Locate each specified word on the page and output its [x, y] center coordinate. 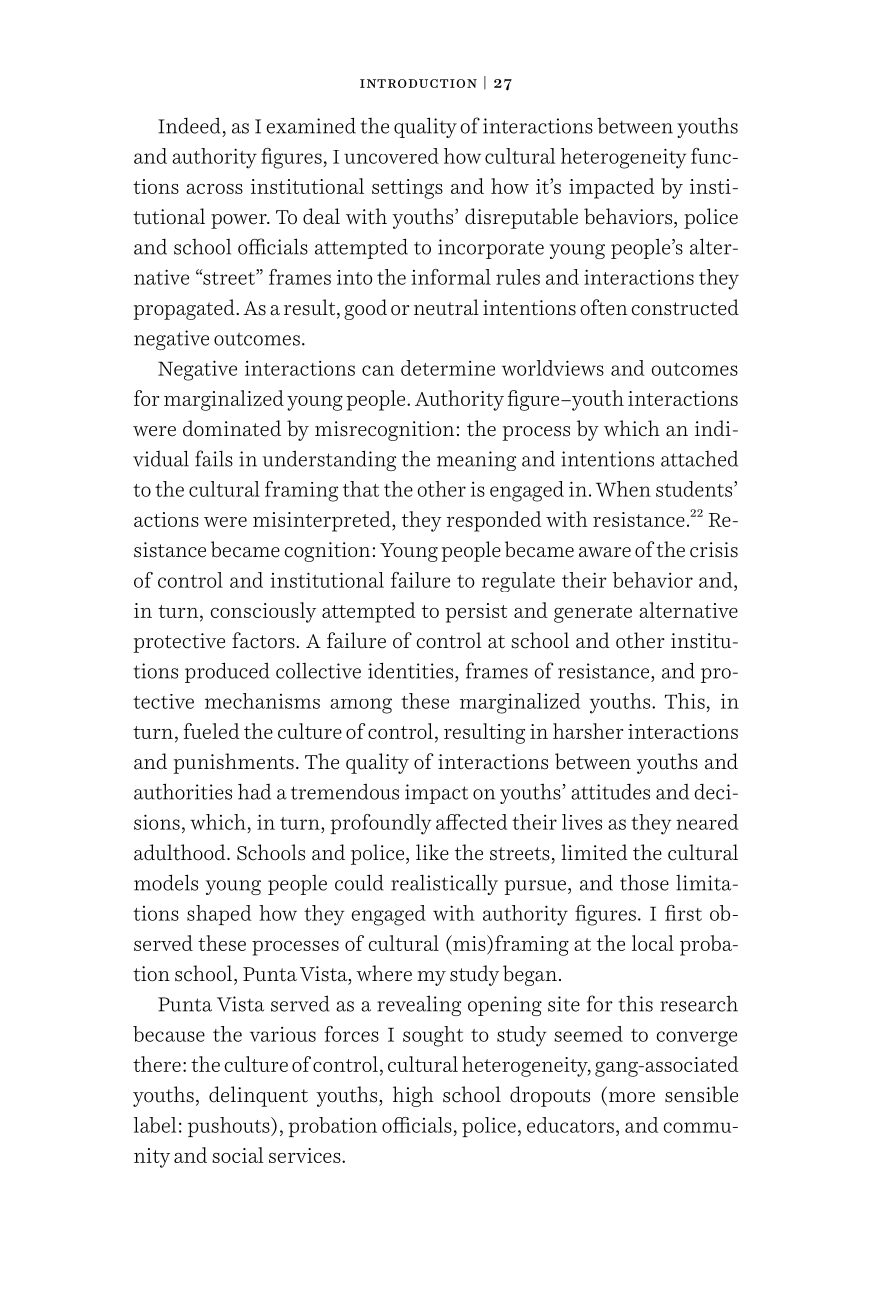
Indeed [189, 125]
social [238, 1155]
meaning [476, 461]
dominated [232, 428]
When [623, 489]
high [413, 1096]
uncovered [391, 156]
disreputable [521, 218]
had [254, 791]
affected [471, 822]
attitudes [610, 791]
